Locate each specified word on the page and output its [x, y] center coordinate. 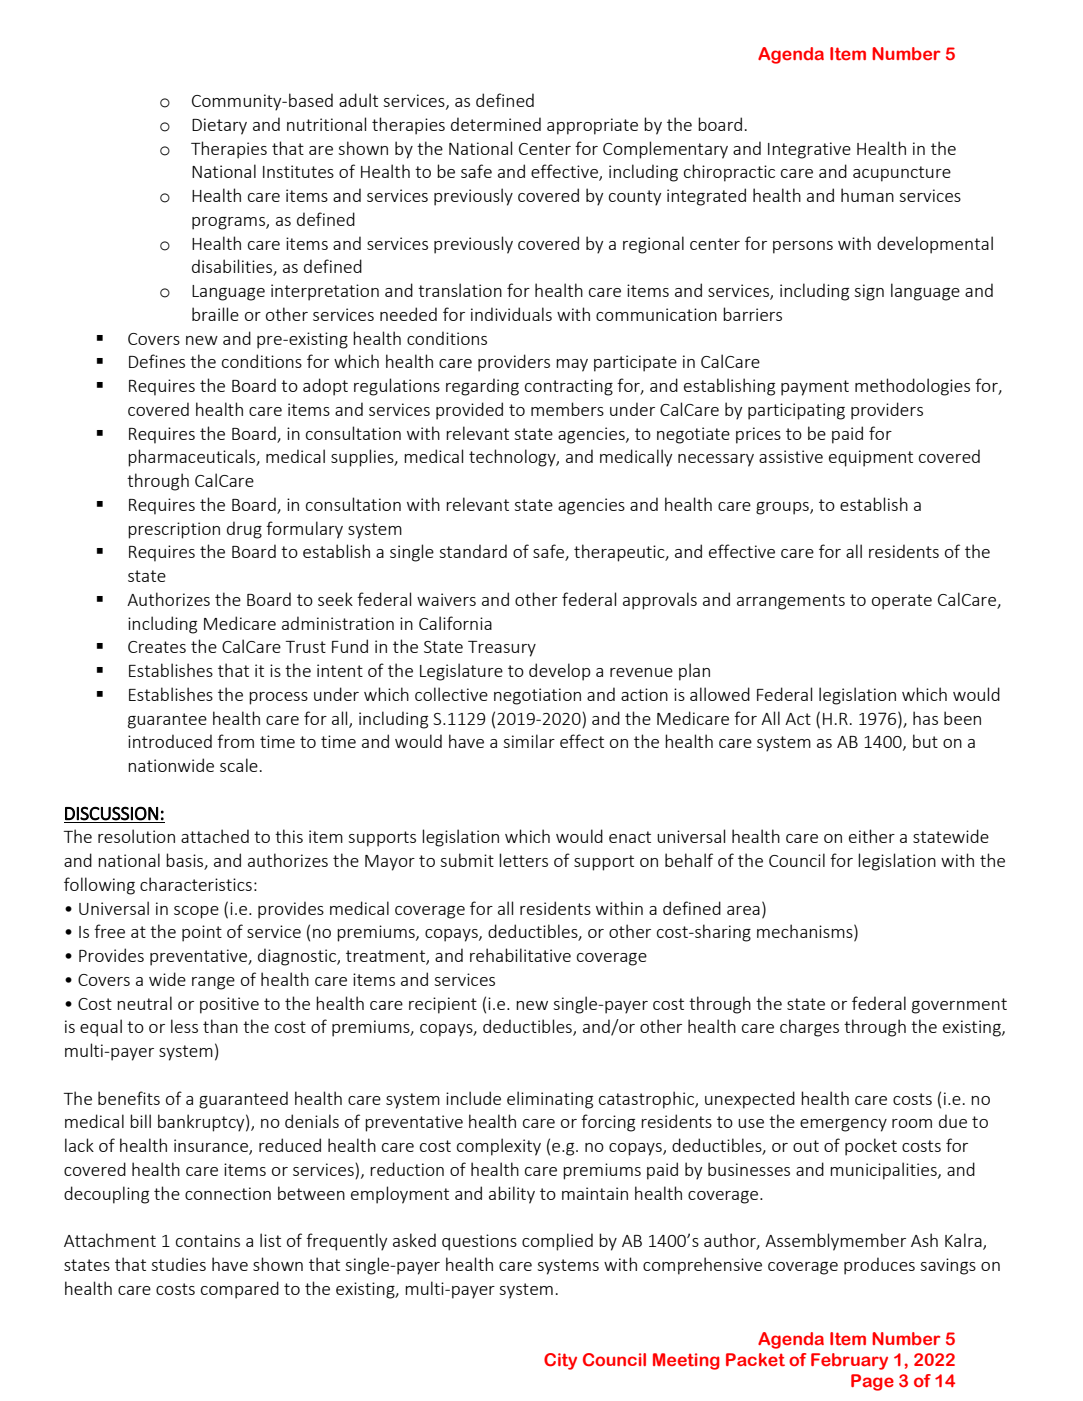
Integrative [809, 150]
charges [809, 1028]
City [560, 1361]
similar [529, 741]
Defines [157, 361]
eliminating [550, 1100]
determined [496, 124]
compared [240, 1290]
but [925, 741]
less [184, 1026]
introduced [170, 741]
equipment [871, 458]
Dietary [219, 126]
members [567, 409]
